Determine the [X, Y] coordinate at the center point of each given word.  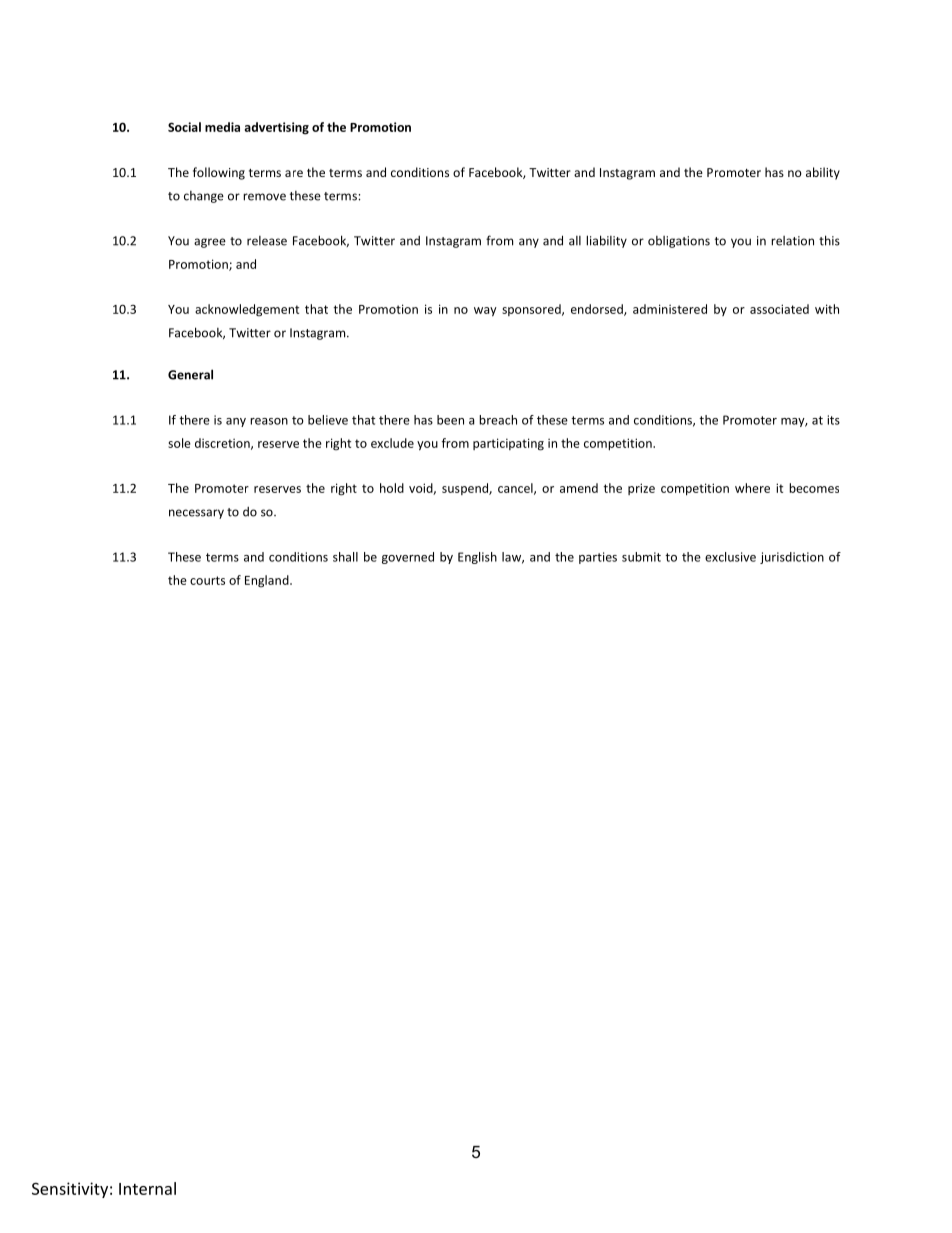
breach [498, 420]
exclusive [730, 557]
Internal [147, 1188]
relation [792, 241]
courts [207, 580]
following [219, 173]
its [833, 420]
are [294, 173]
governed [408, 558]
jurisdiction [792, 558]
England [268, 581]
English [477, 558]
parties [598, 558]
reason [269, 421]
